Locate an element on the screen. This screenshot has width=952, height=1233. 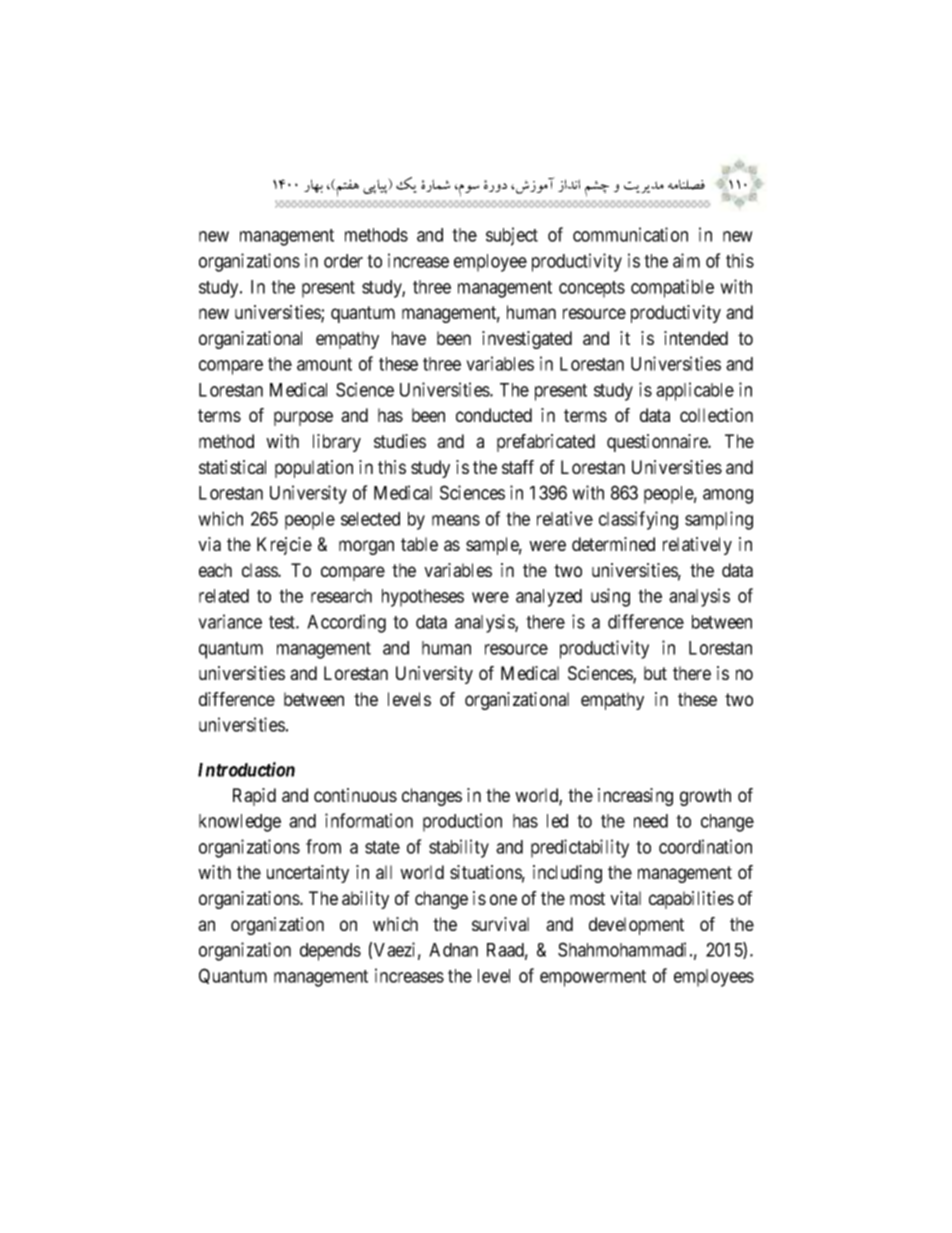
need is located at coordinates (651, 821).
